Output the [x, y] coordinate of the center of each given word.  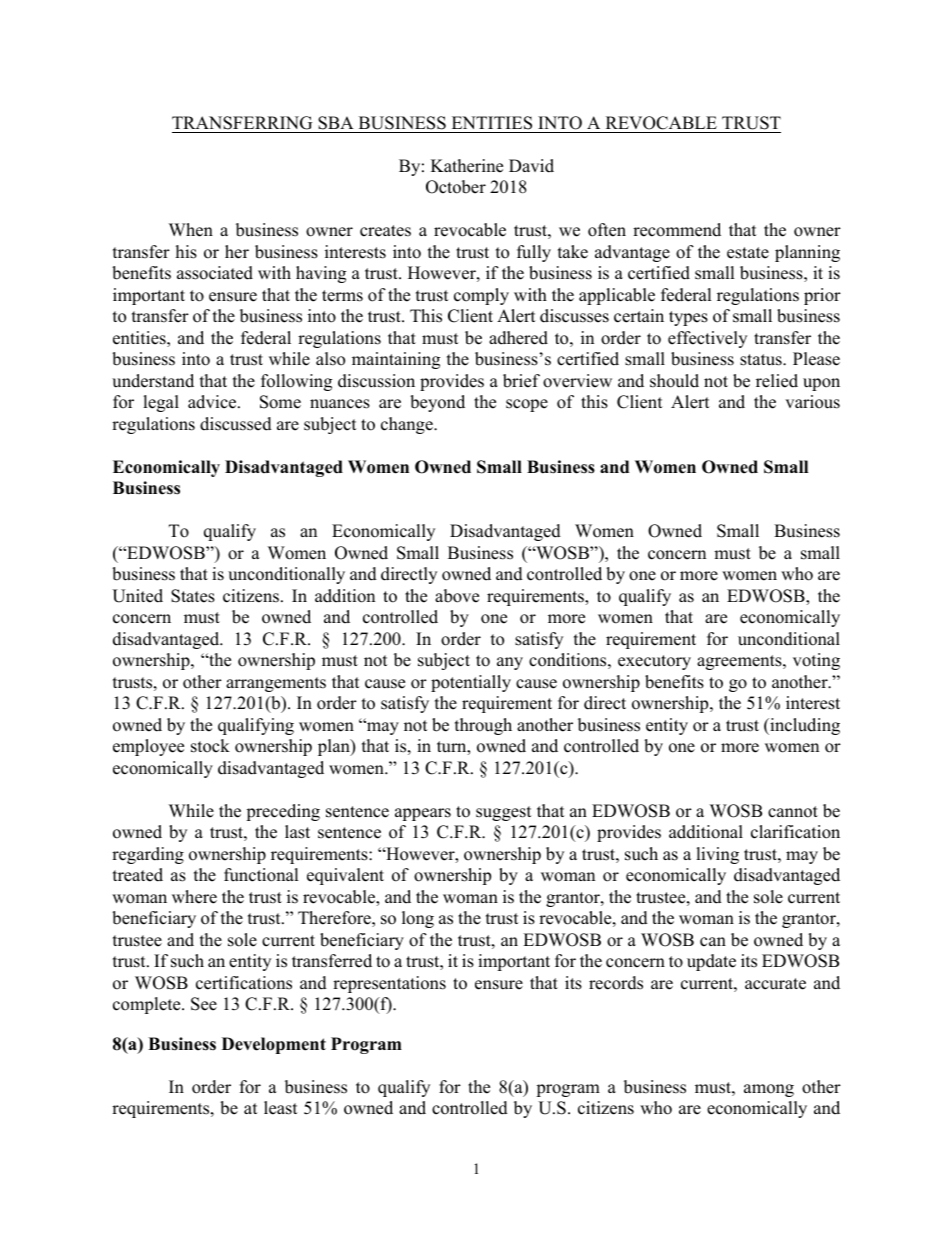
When [191, 230]
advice [213, 402]
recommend [677, 230]
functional [261, 875]
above [457, 596]
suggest [504, 813]
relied [777, 381]
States [193, 596]
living [717, 855]
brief [521, 381]
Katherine [467, 166]
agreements [740, 662]
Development [274, 1045]
